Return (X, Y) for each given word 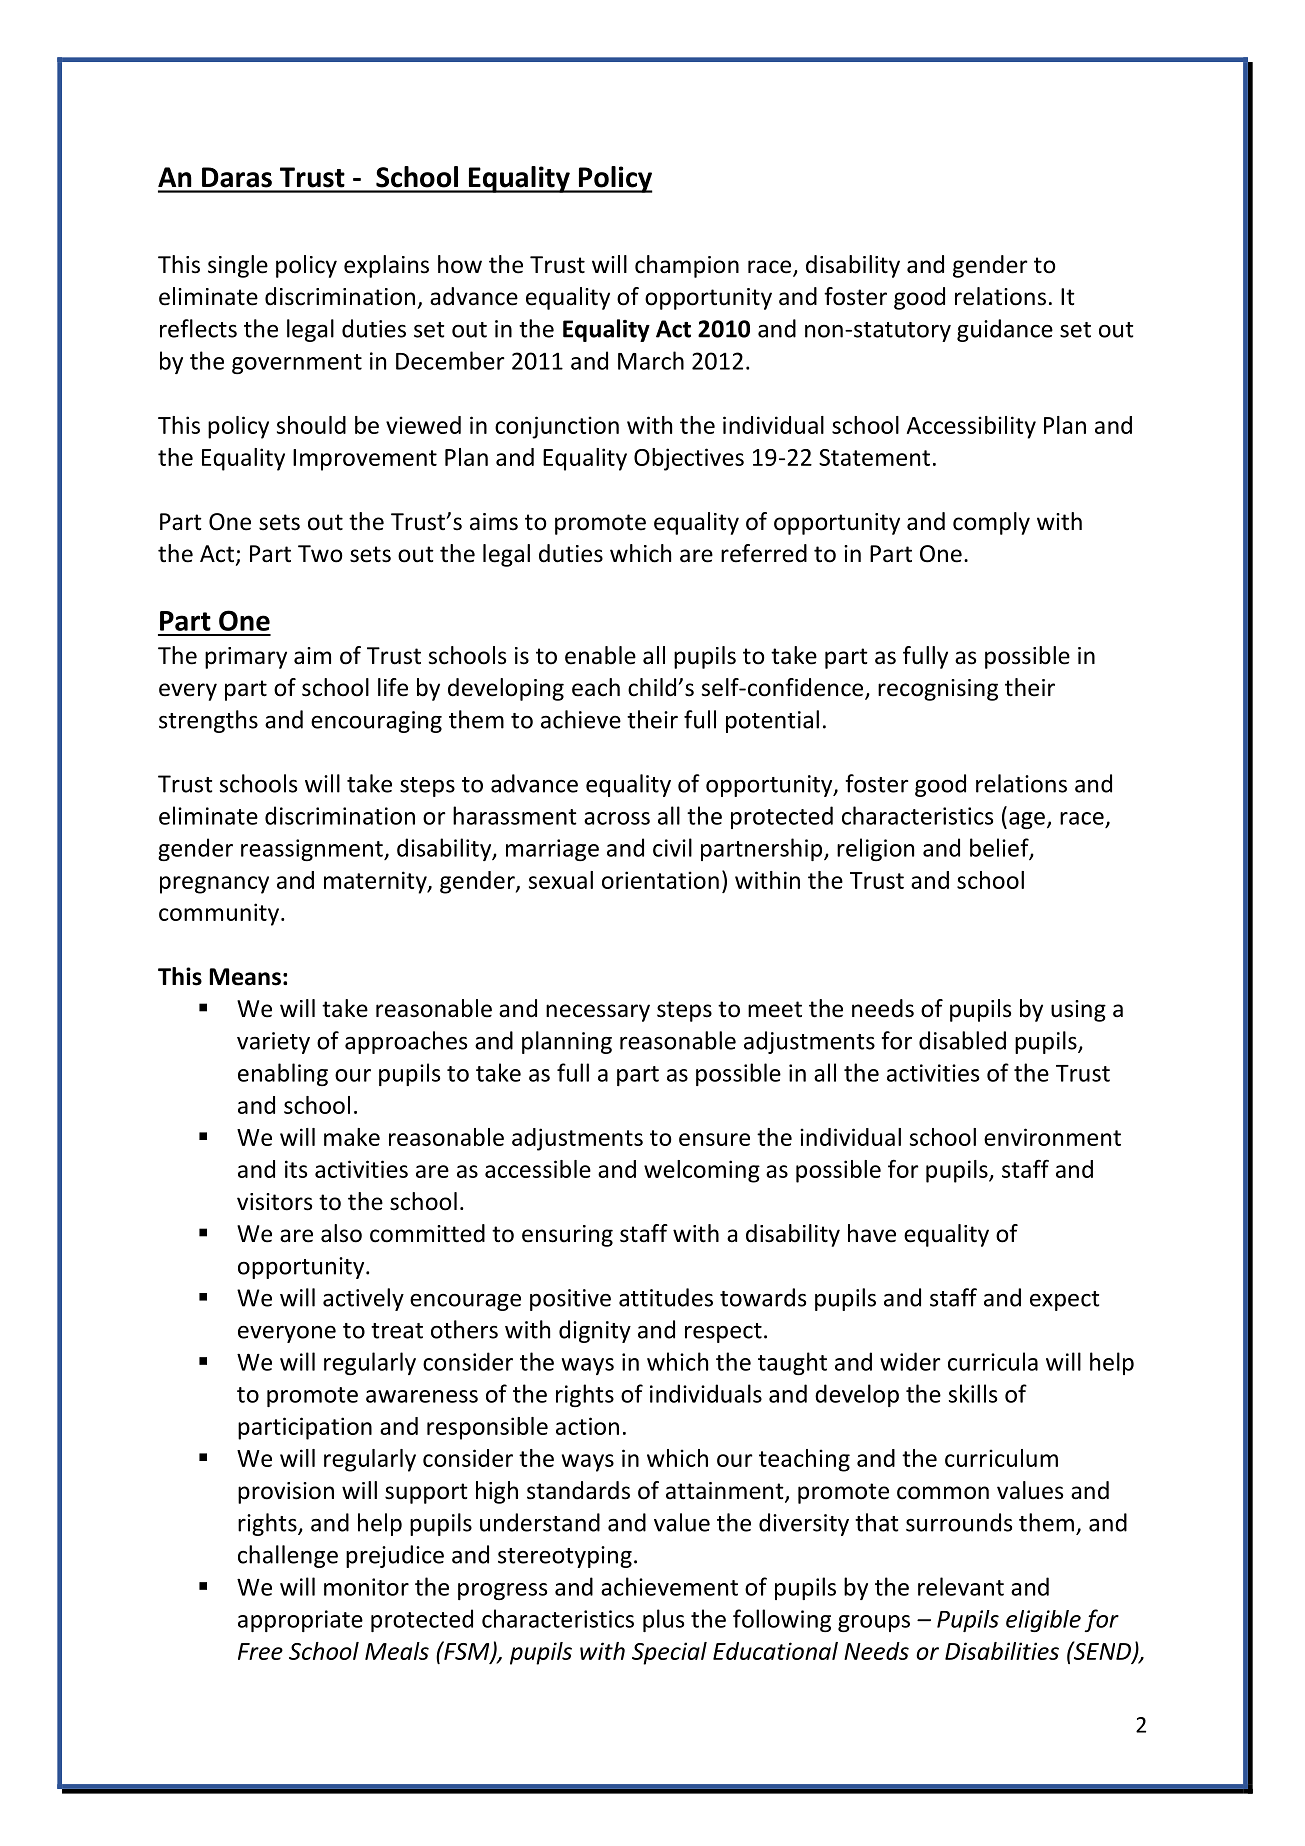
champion (687, 266)
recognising (938, 690)
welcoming (702, 1171)
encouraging (376, 722)
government (297, 364)
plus (663, 1620)
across (617, 818)
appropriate (300, 1621)
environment (1052, 1137)
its (296, 1169)
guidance (1005, 330)
